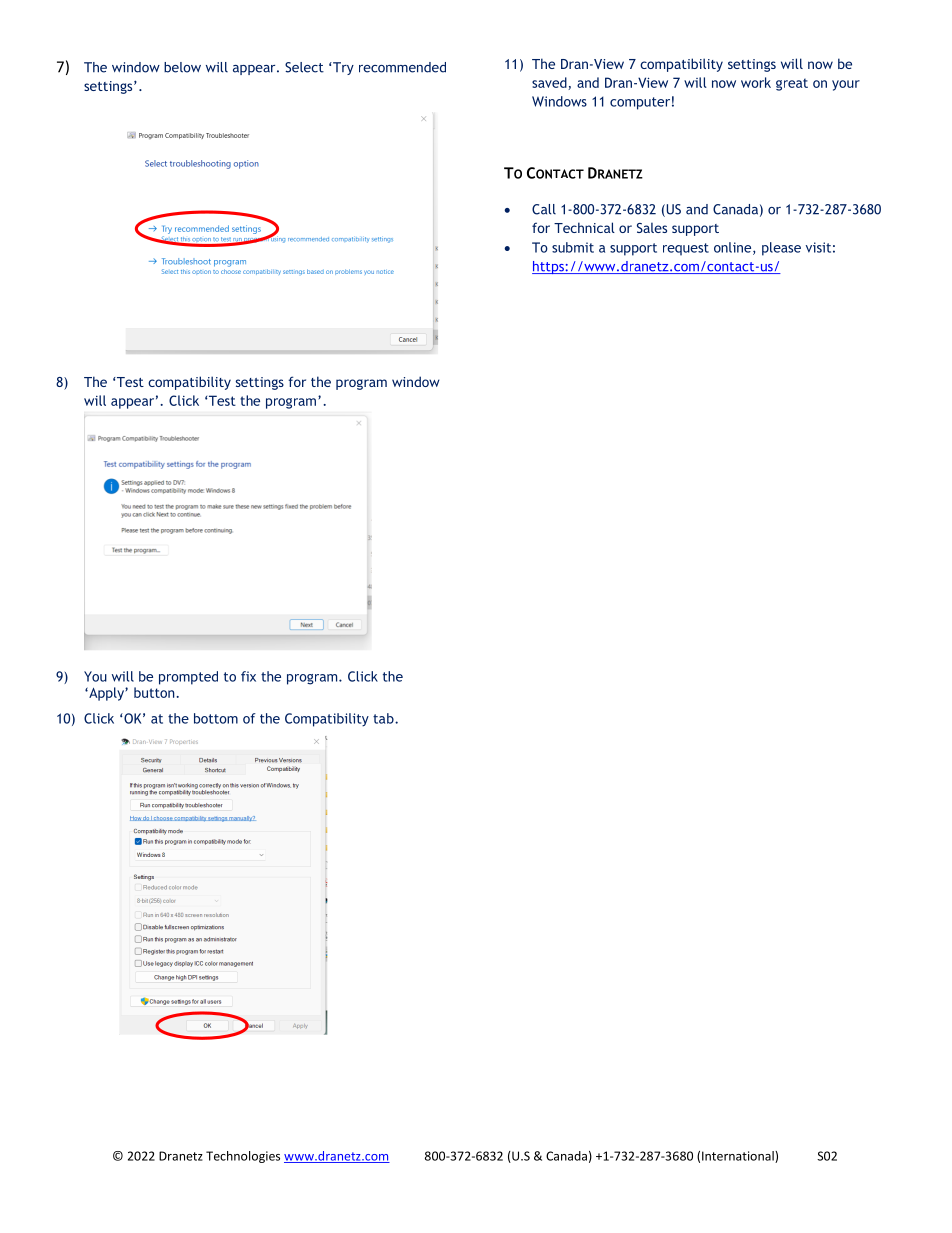  Describe the element at coordinates (216, 718) in the document. I see `bottom` at that location.
